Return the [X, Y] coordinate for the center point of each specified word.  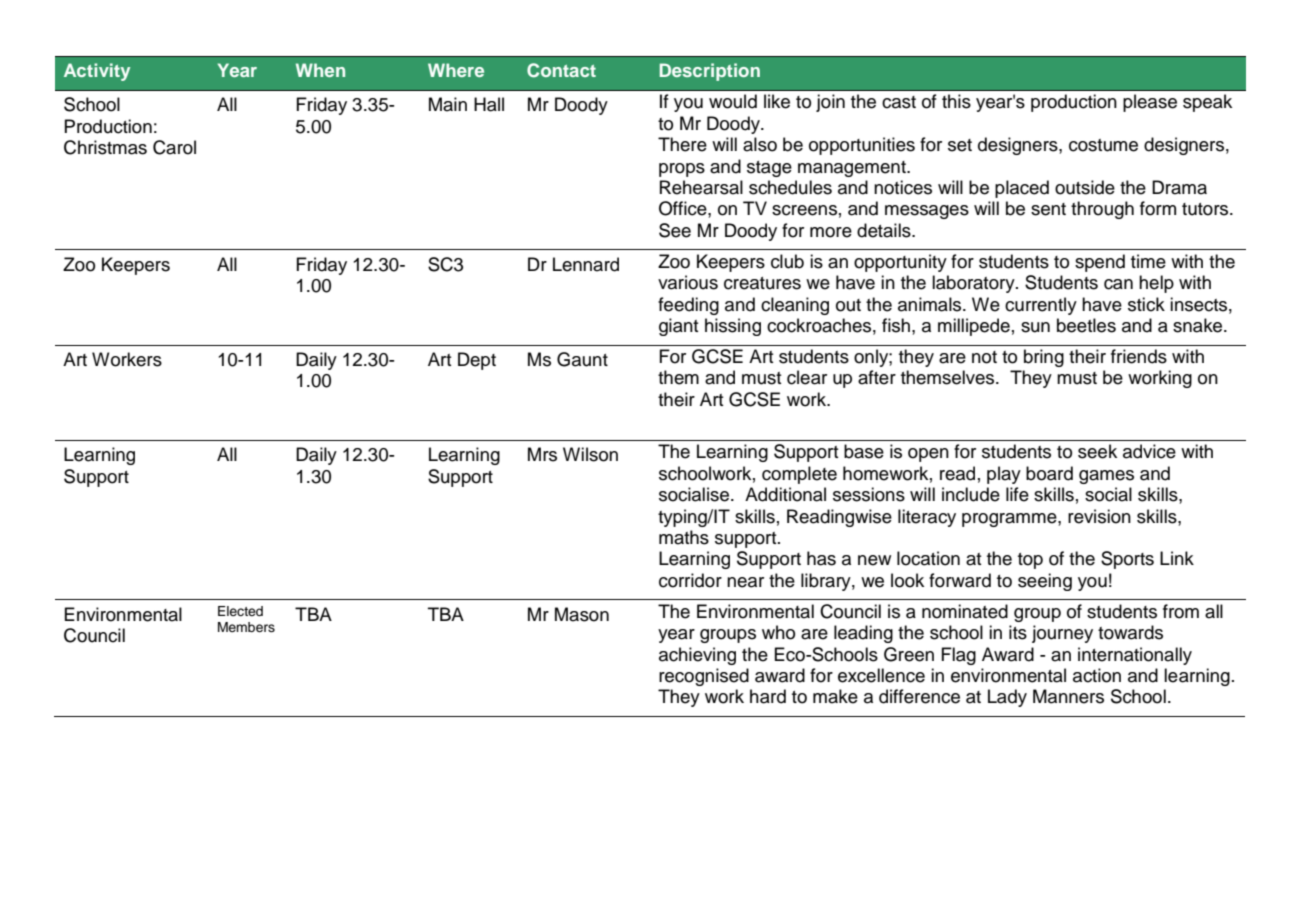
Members [246, 627]
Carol [174, 147]
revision [1099, 516]
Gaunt [582, 359]
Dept [477, 361]
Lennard [586, 264]
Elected [240, 611]
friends [1139, 356]
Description [710, 72]
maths [684, 537]
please [1150, 103]
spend [1100, 263]
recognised [704, 677]
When [320, 70]
